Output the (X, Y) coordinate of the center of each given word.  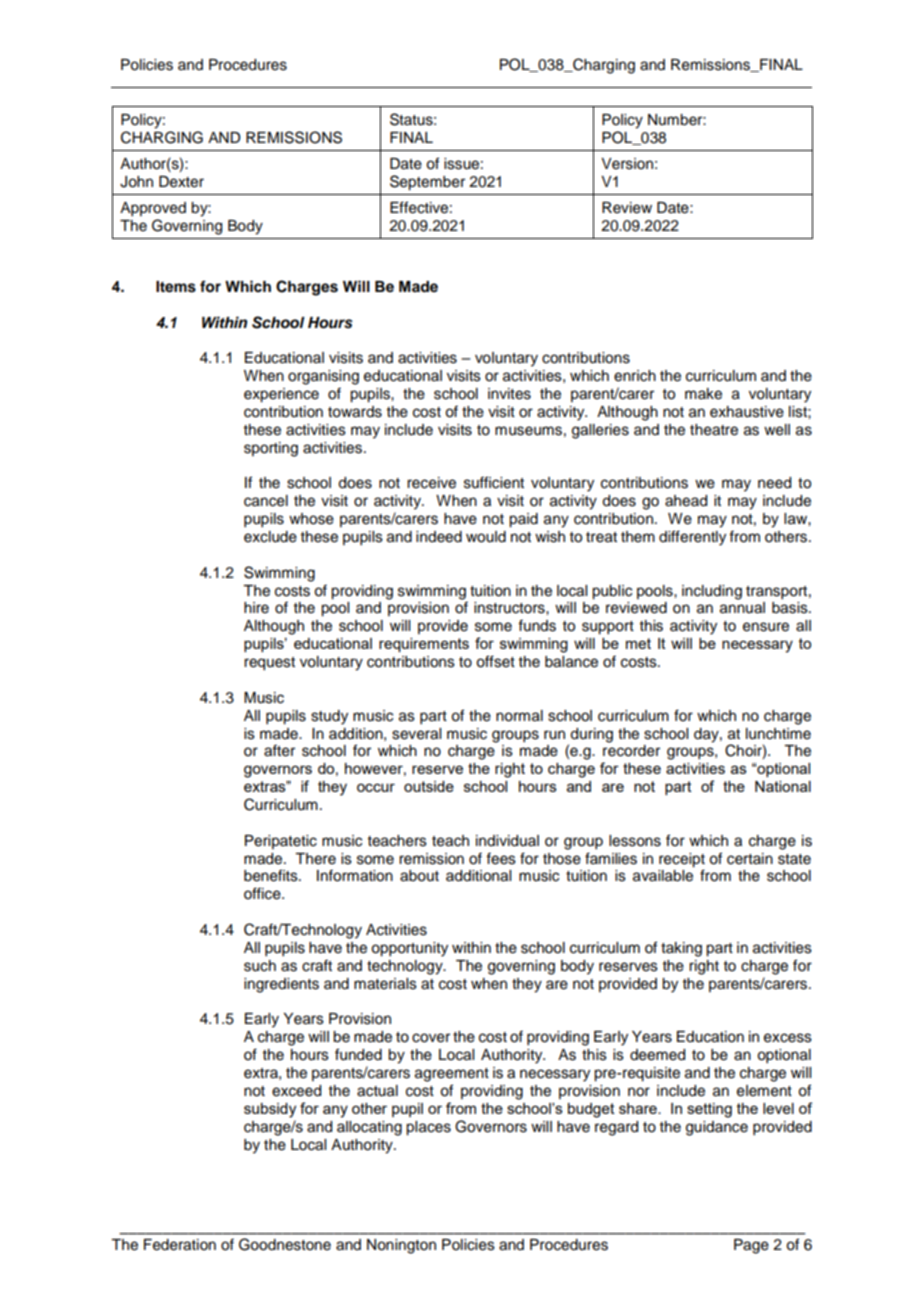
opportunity (409, 949)
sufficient (494, 482)
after (279, 750)
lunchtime (778, 734)
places (428, 1128)
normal (519, 716)
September (427, 183)
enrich (635, 376)
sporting (271, 449)
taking (681, 949)
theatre (714, 430)
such (260, 966)
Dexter (181, 182)
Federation (180, 1245)
